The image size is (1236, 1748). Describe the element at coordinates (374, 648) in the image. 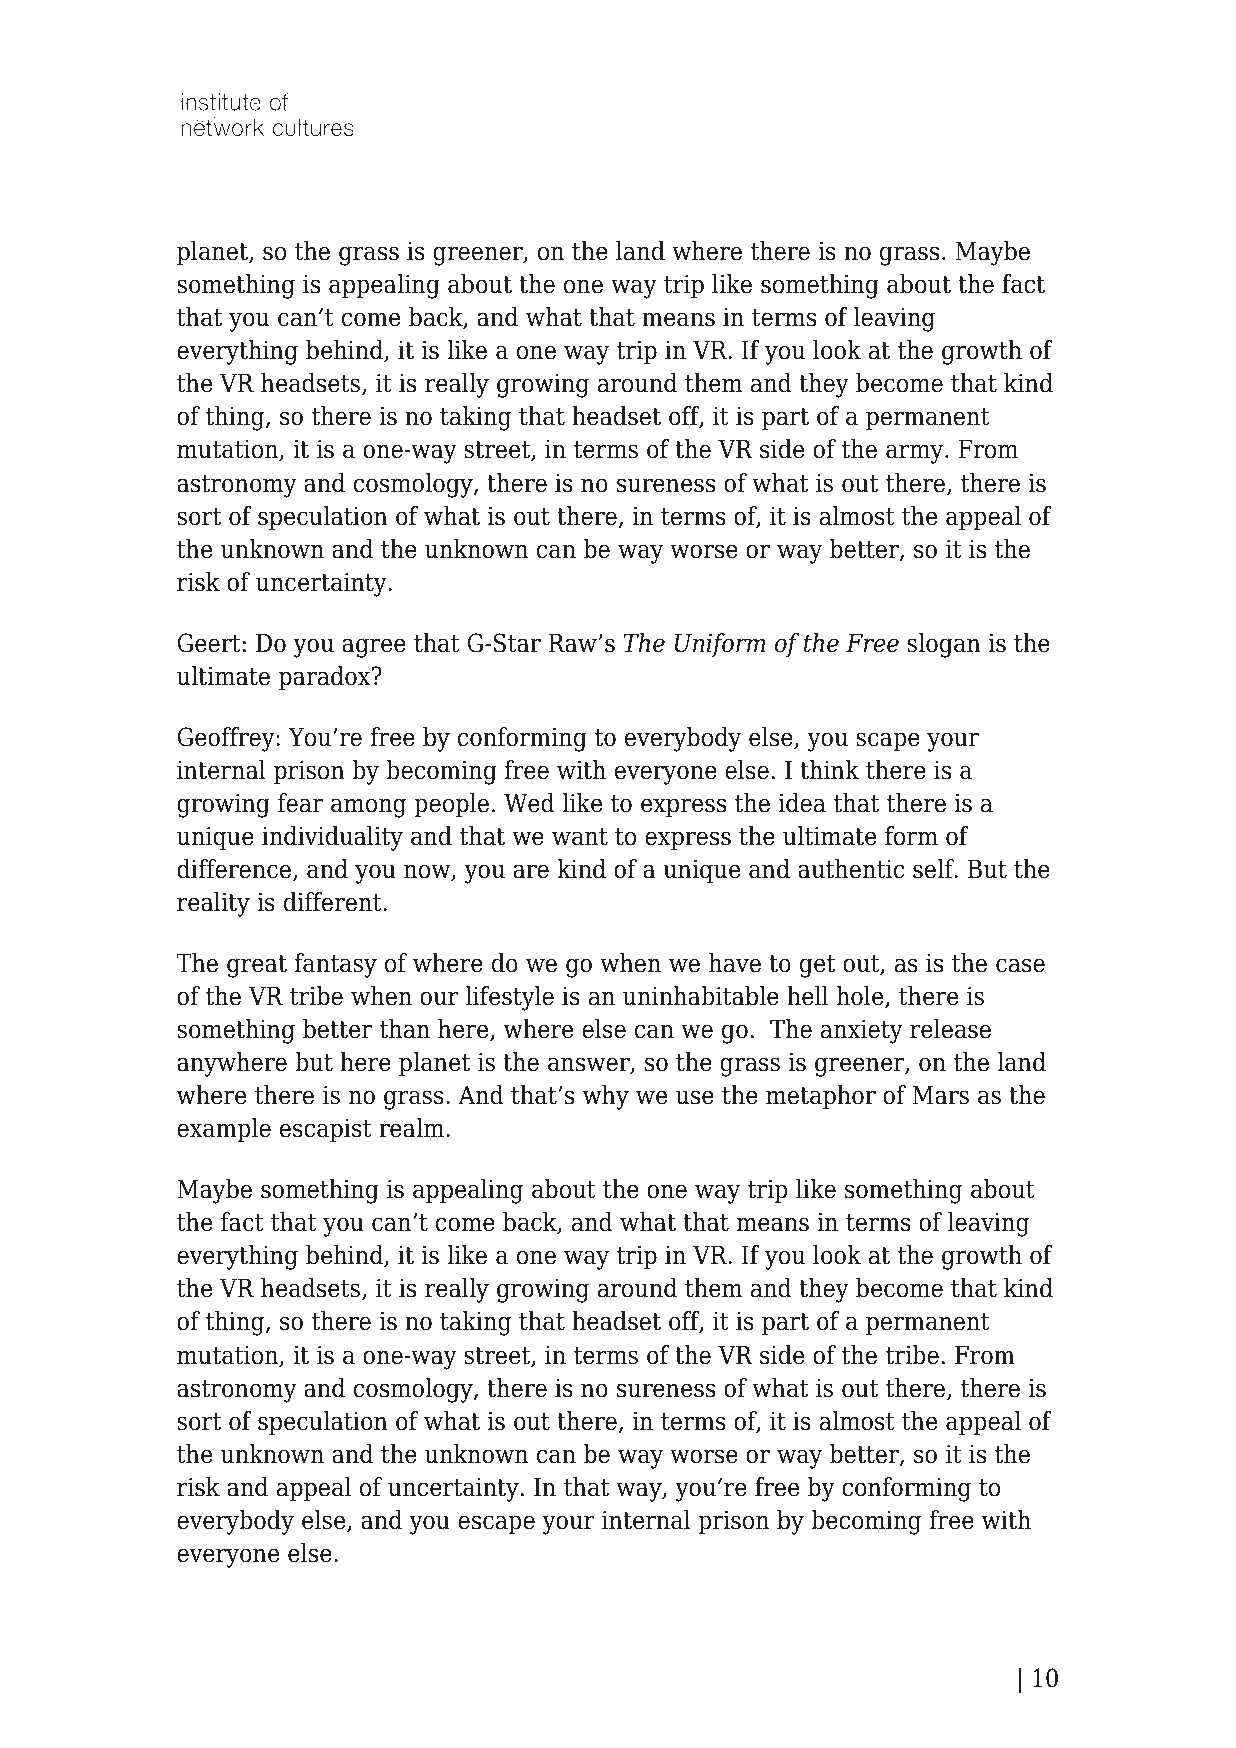

I see `agree` at that location.
